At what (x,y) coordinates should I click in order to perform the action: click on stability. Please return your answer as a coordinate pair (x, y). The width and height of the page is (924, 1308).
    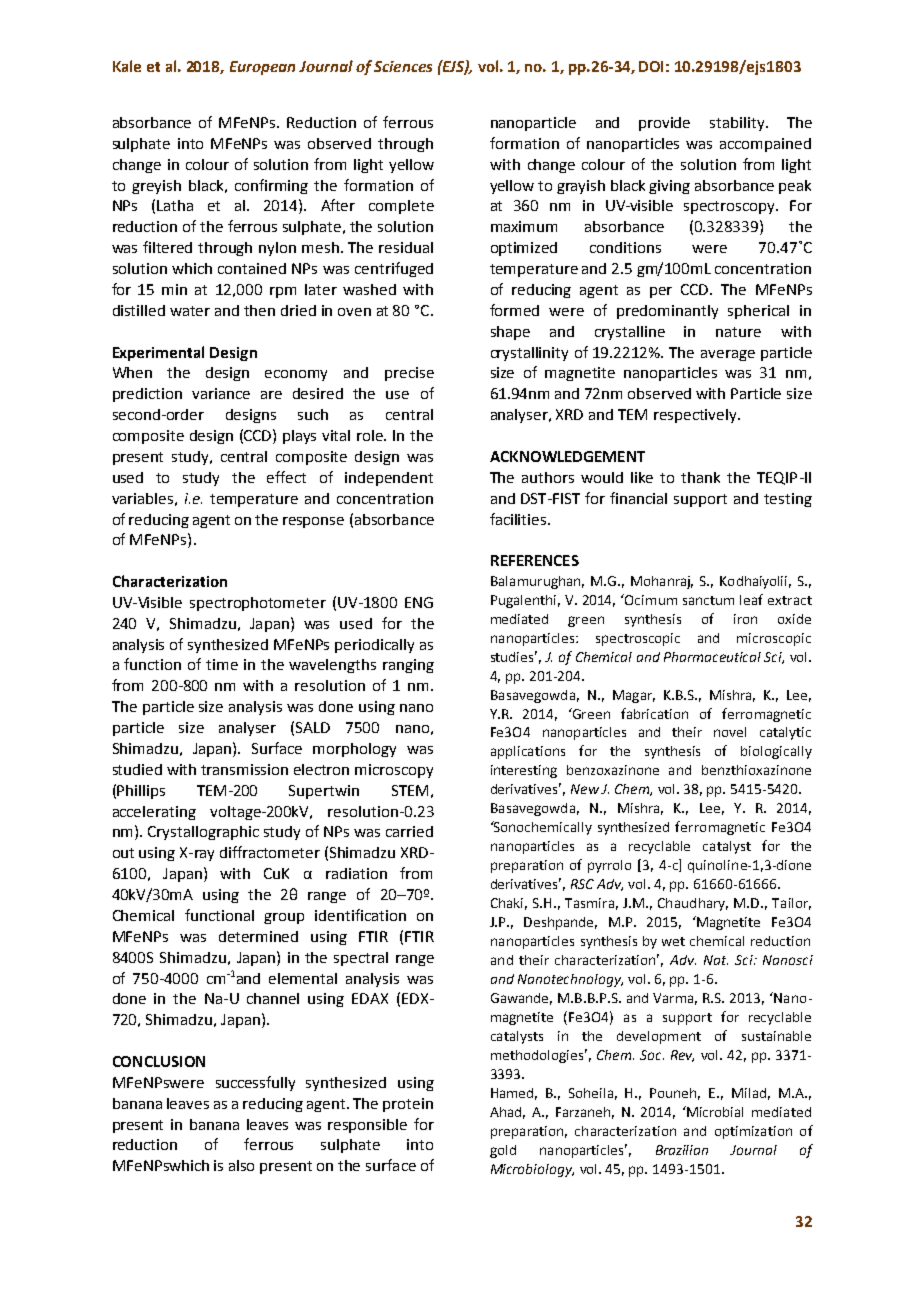
    Looking at the image, I should click on (738, 124).
